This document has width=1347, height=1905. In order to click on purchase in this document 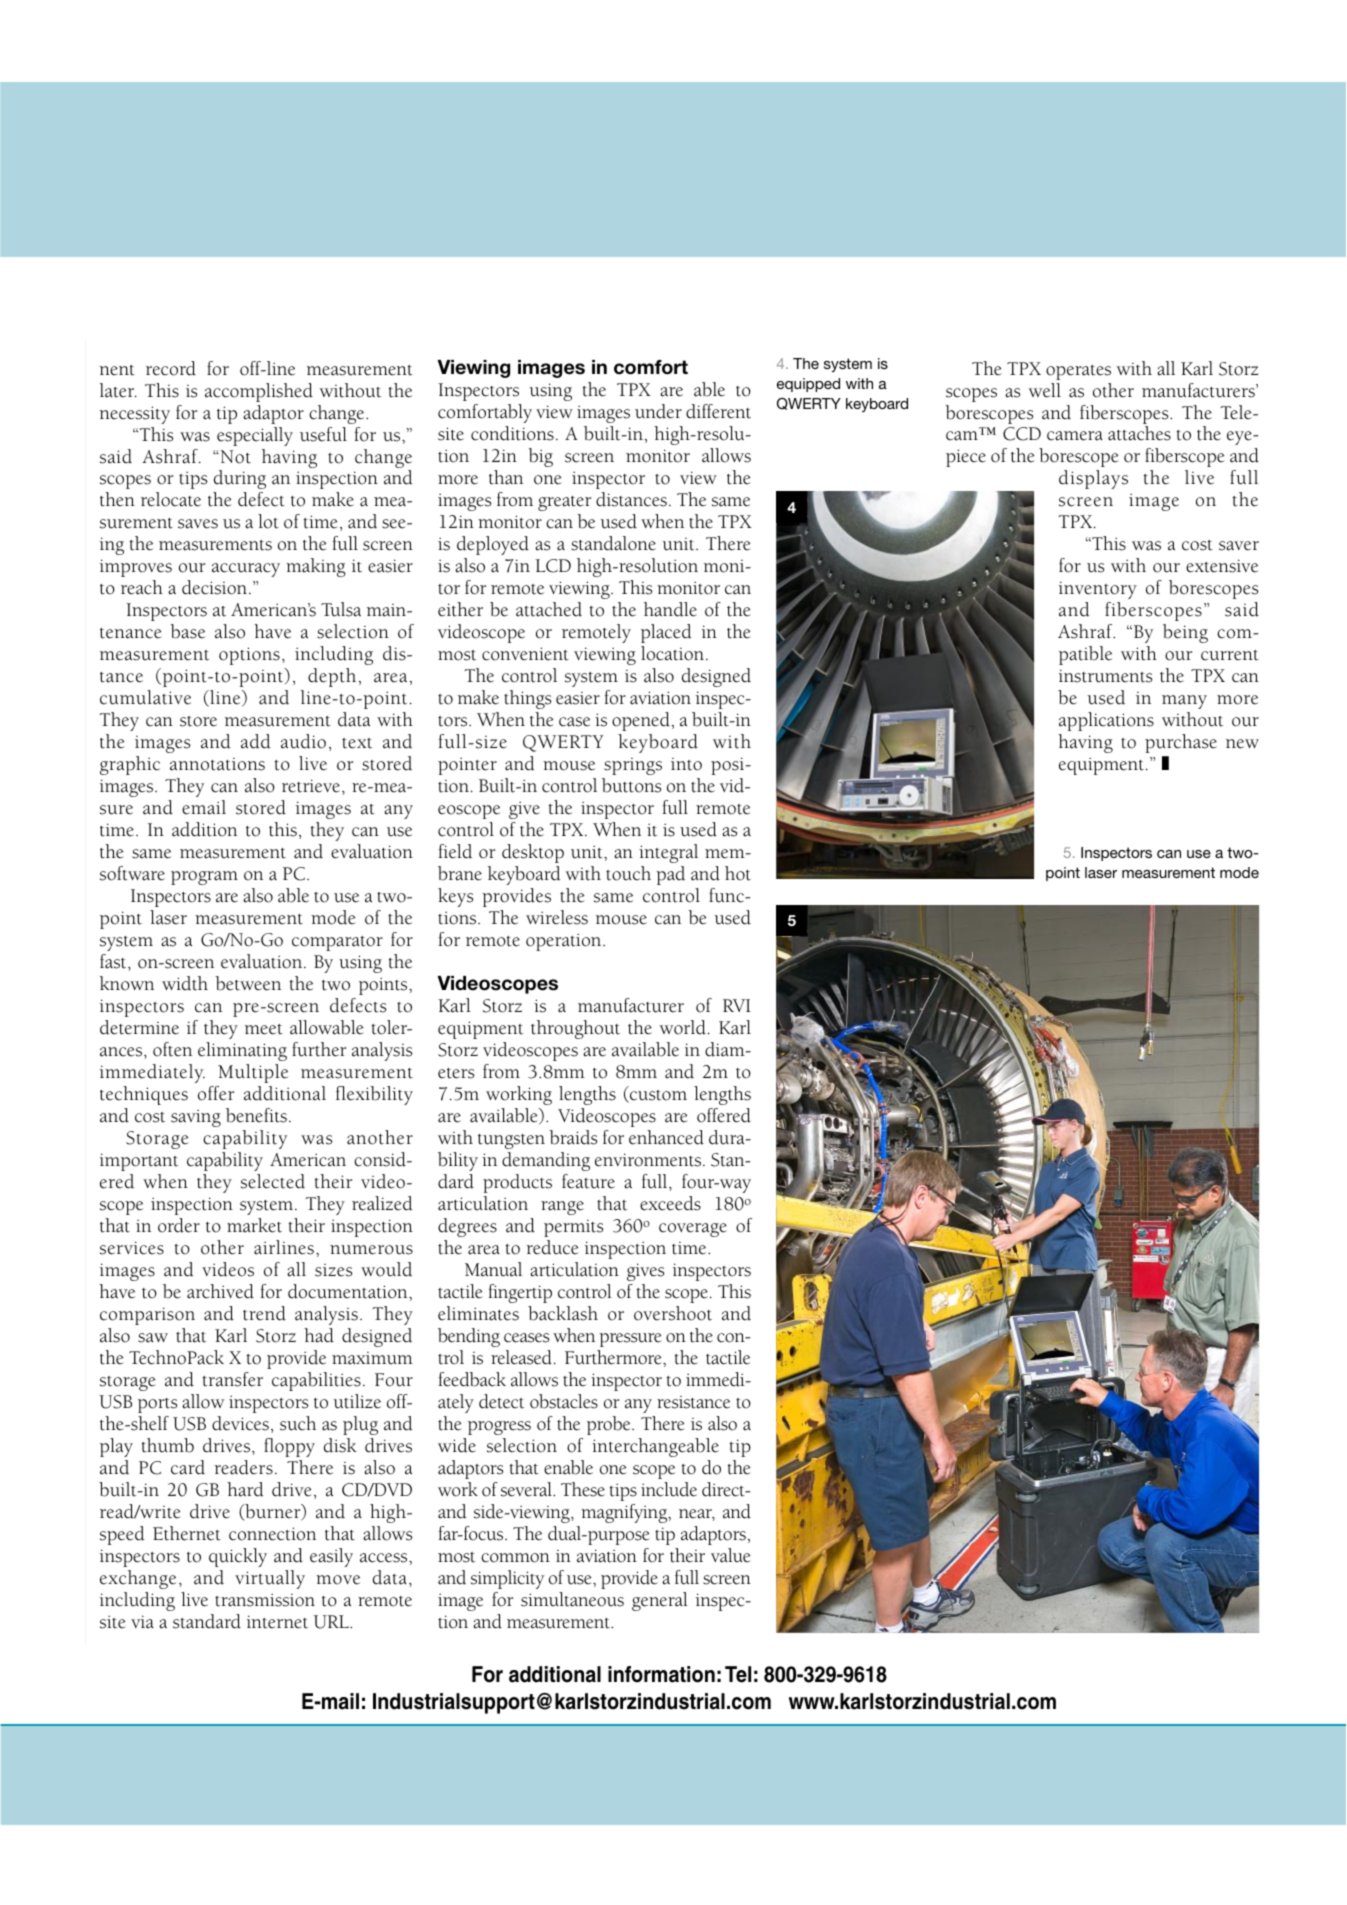, I will do `click(1181, 743)`.
